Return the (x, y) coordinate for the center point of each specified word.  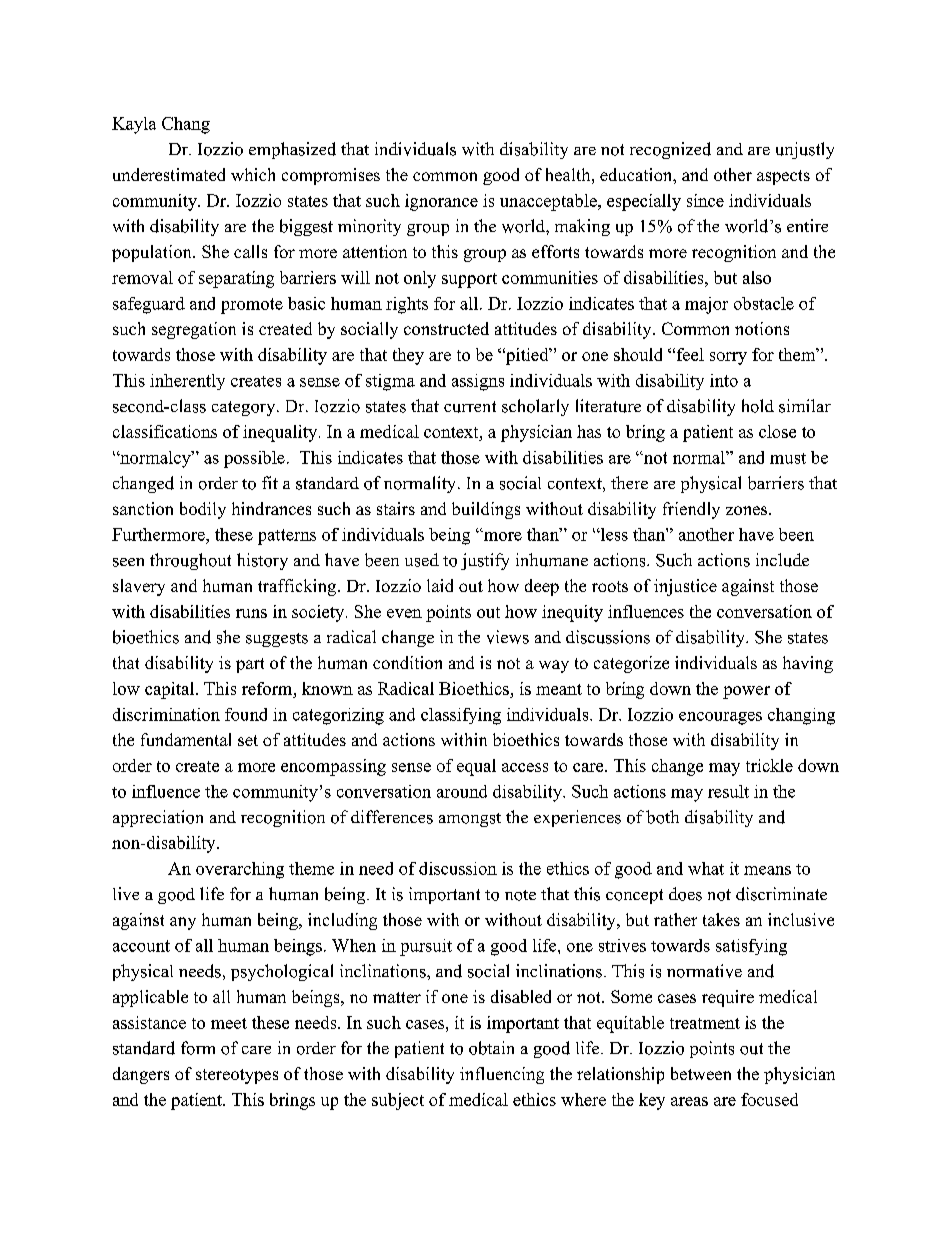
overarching (240, 870)
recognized (670, 150)
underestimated (169, 174)
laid (440, 585)
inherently (187, 382)
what (706, 868)
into (724, 380)
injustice (685, 587)
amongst (470, 820)
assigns (478, 382)
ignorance (441, 202)
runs (251, 613)
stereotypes (237, 1076)
